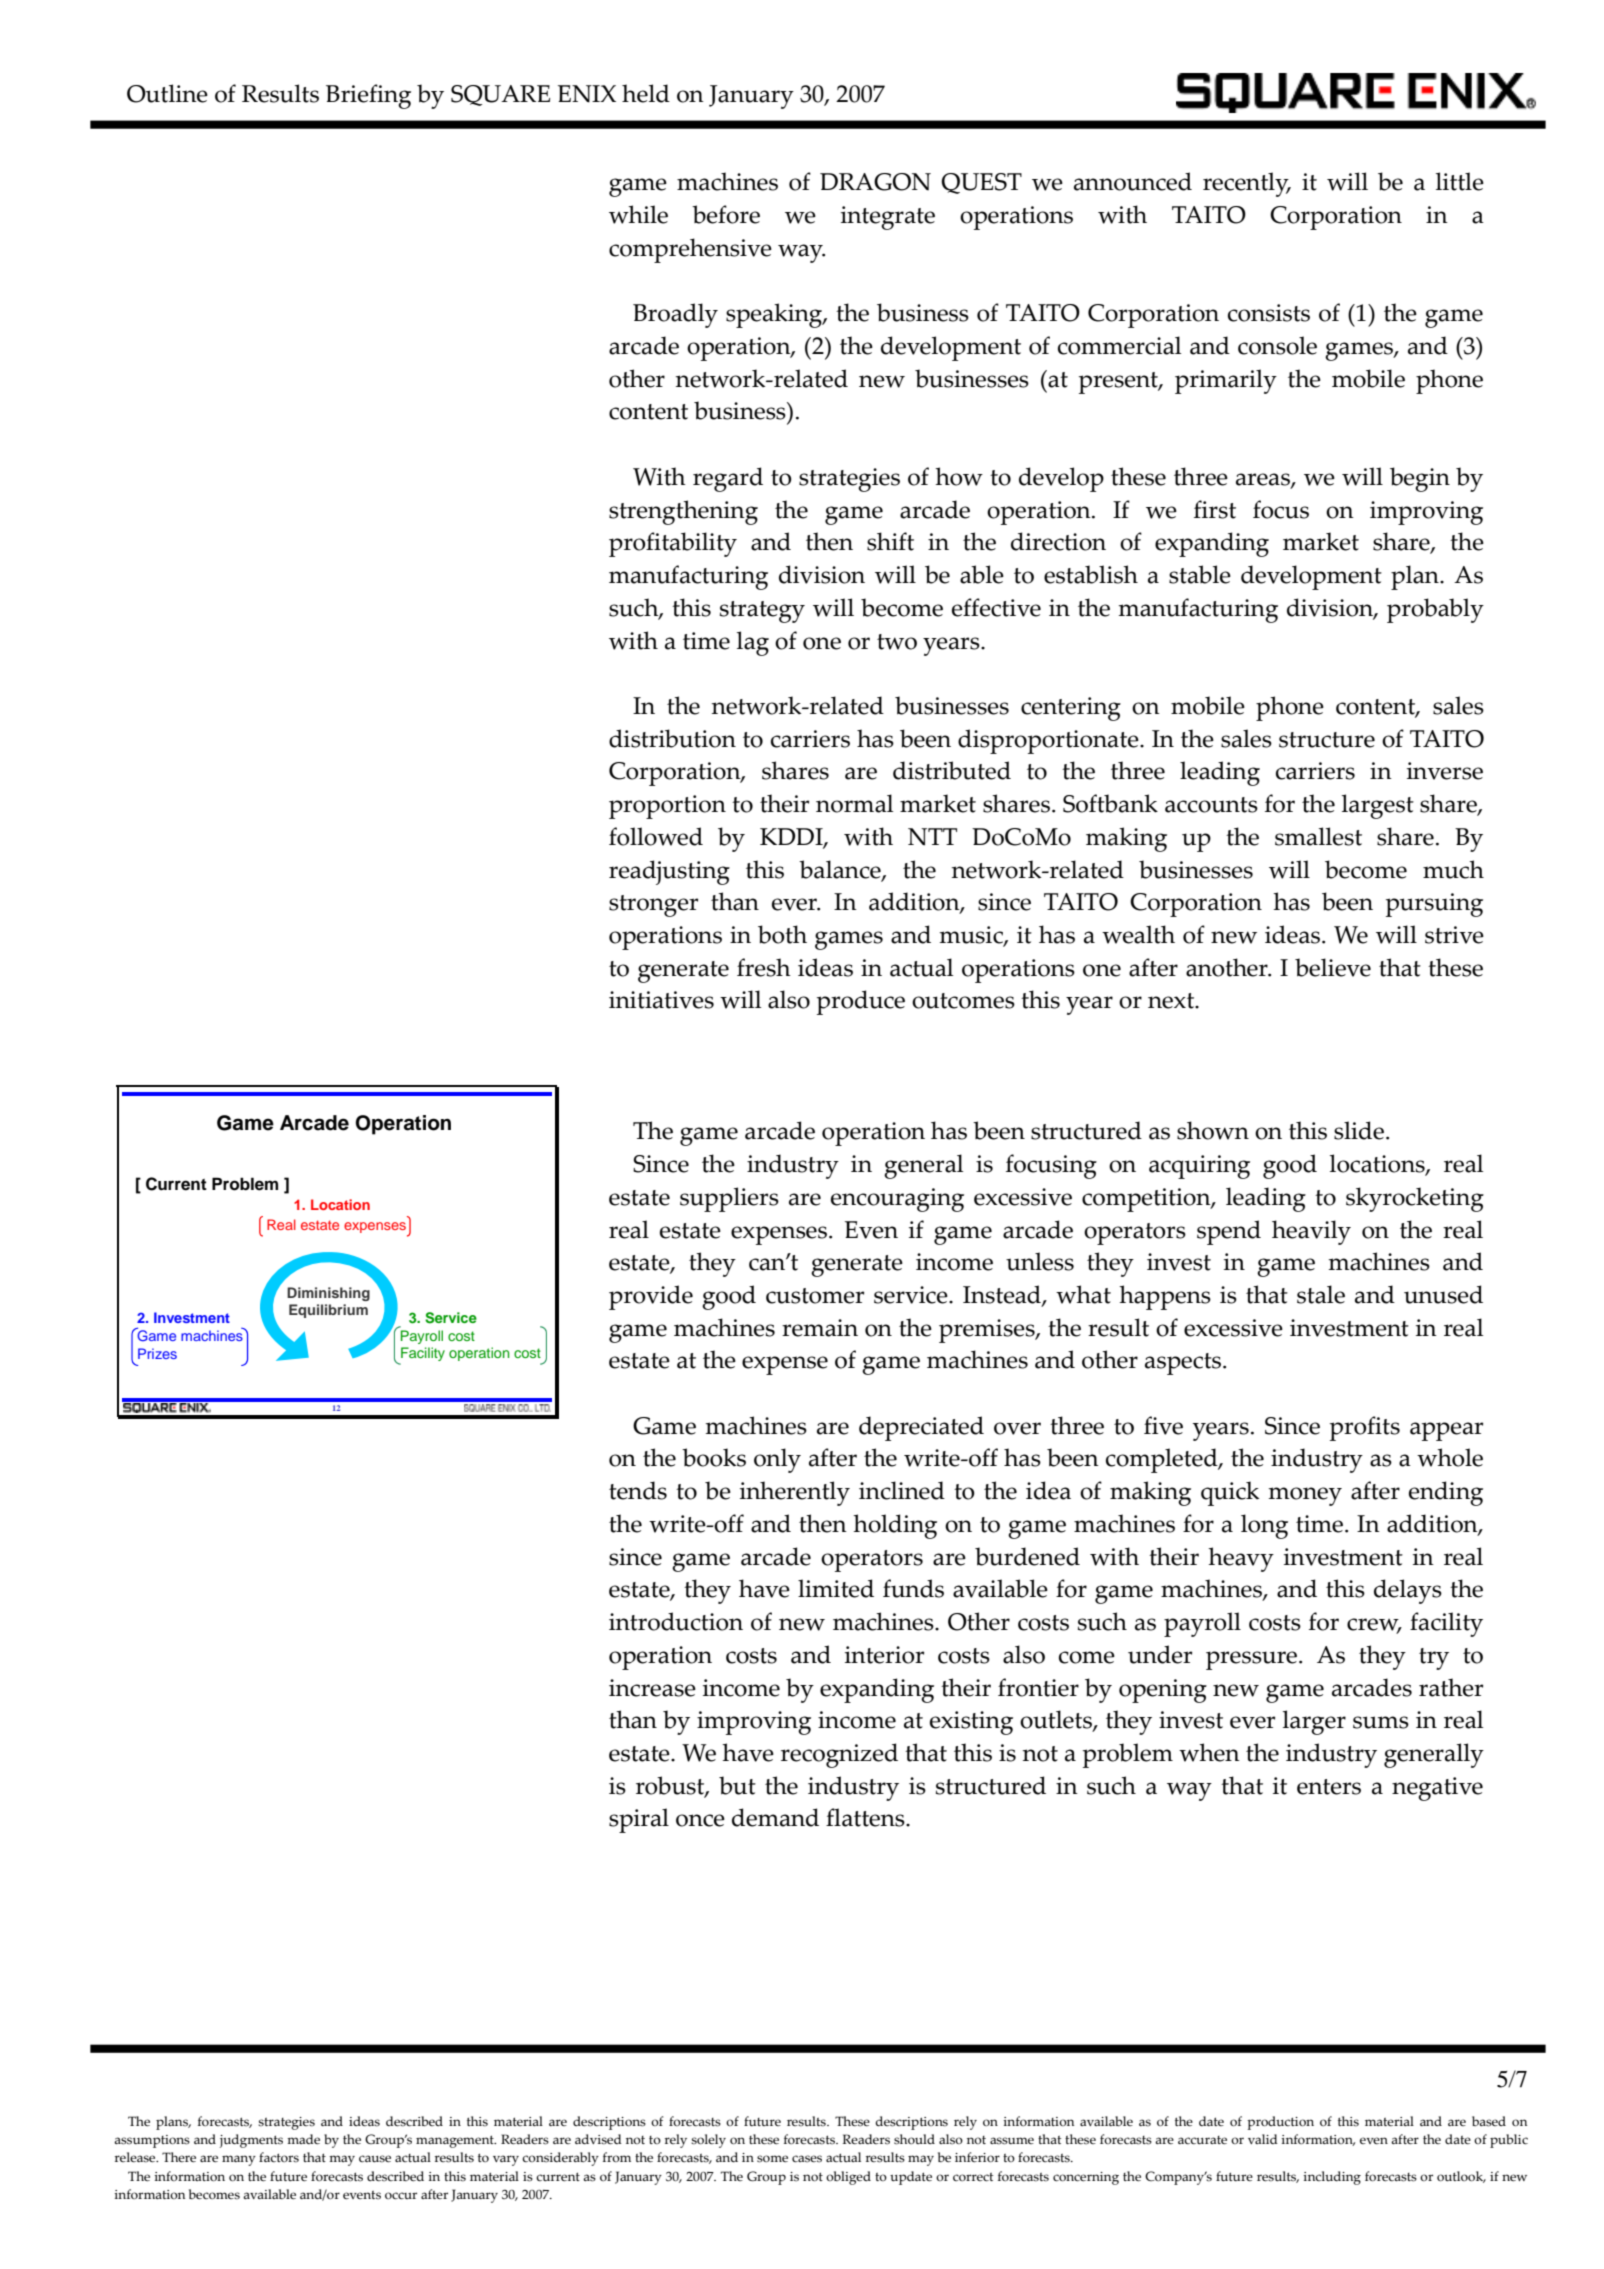 This screenshot has width=1604, height=2269. Describe the element at coordinates (1332, 2178) in the screenshot. I see `including` at that location.
